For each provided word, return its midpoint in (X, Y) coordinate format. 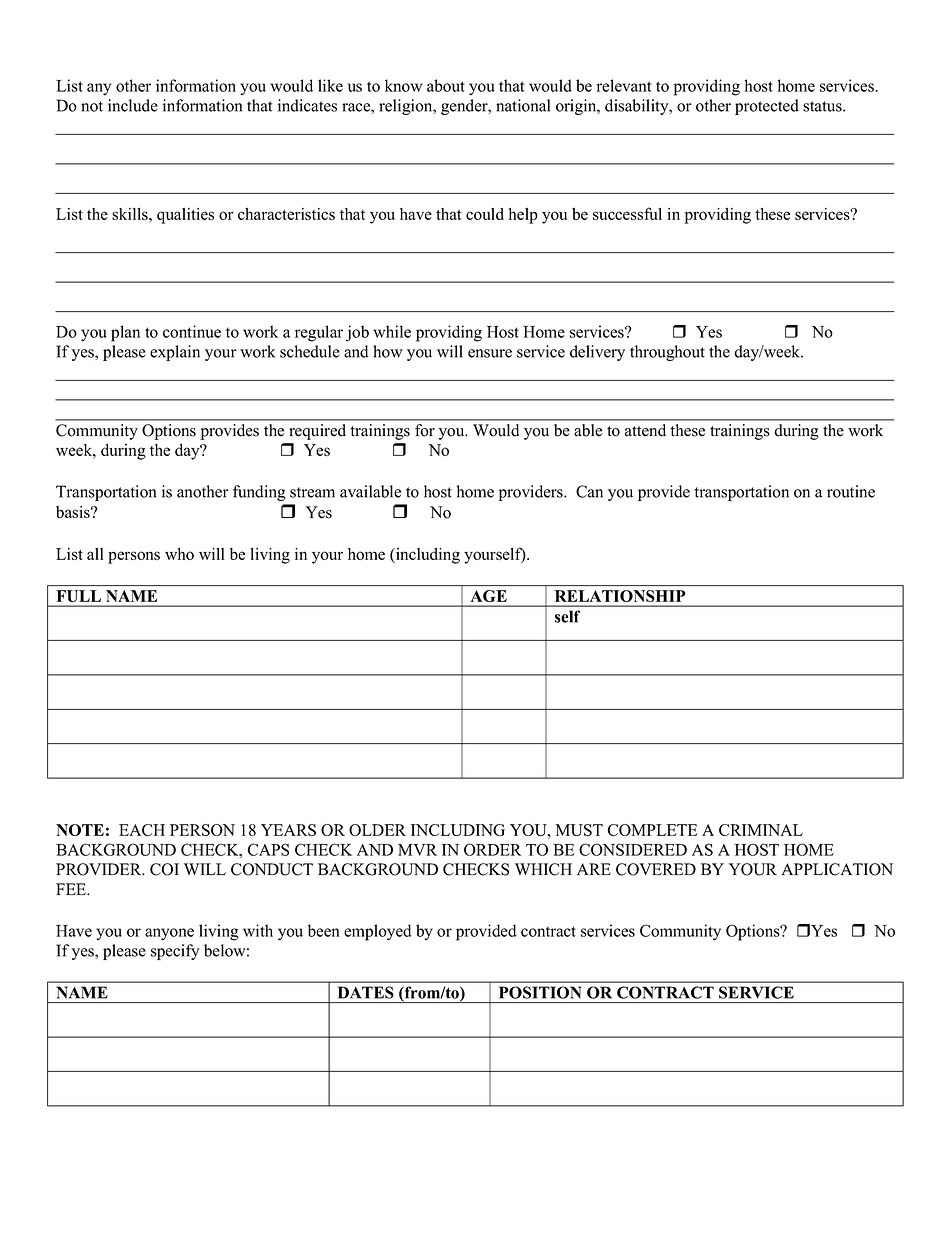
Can (589, 491)
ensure (490, 353)
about (446, 85)
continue (192, 331)
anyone (169, 934)
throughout (667, 353)
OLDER (377, 830)
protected (767, 107)
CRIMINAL (761, 830)
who (179, 554)
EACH (142, 830)
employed (378, 932)
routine (851, 491)
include (133, 105)
